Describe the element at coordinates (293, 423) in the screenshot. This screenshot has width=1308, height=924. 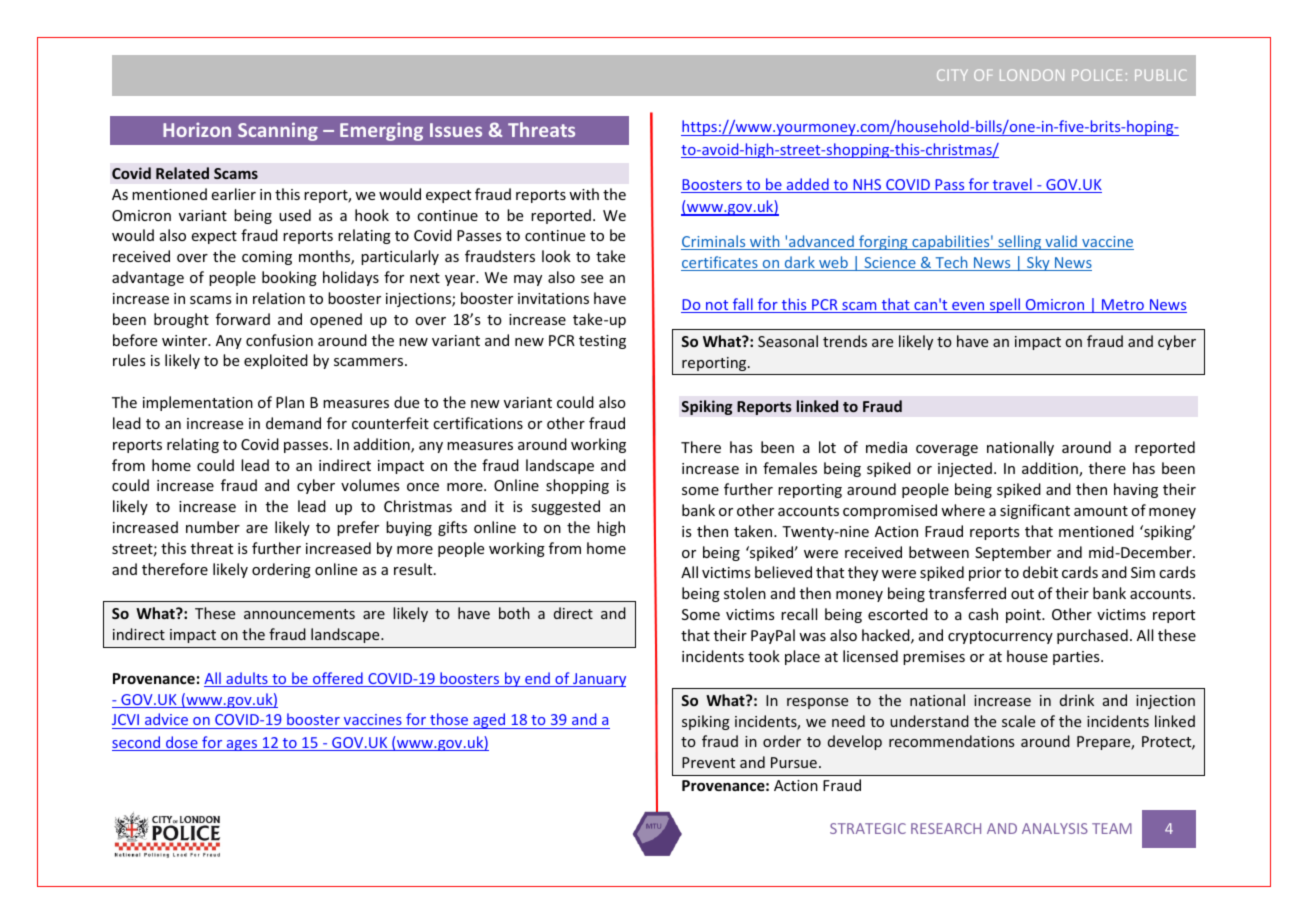
I see `demand` at that location.
